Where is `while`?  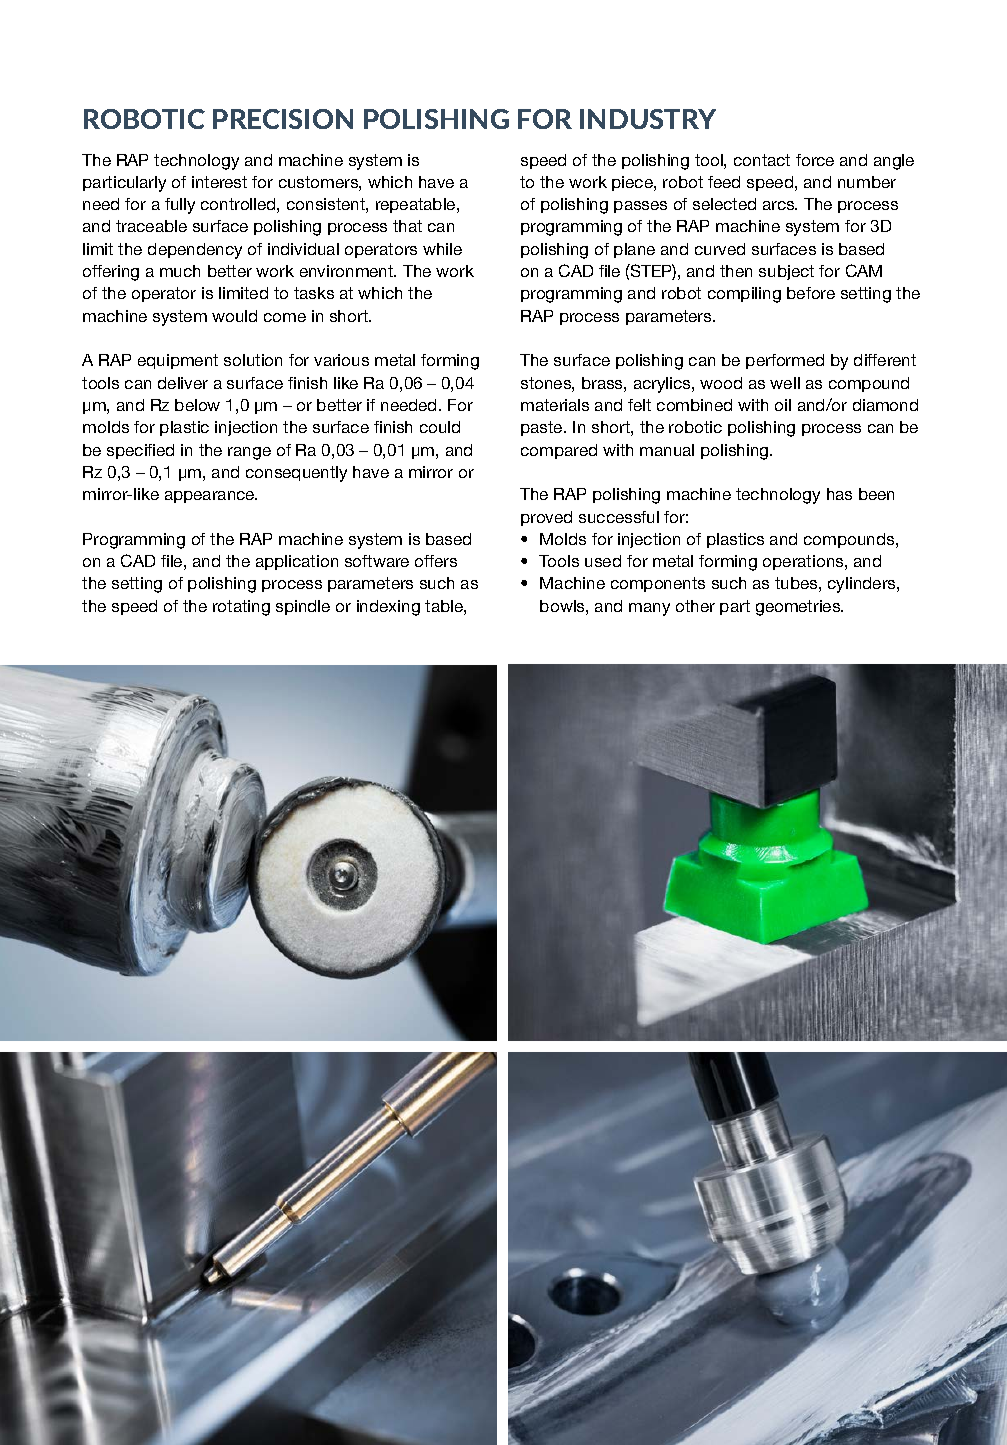 while is located at coordinates (442, 249).
